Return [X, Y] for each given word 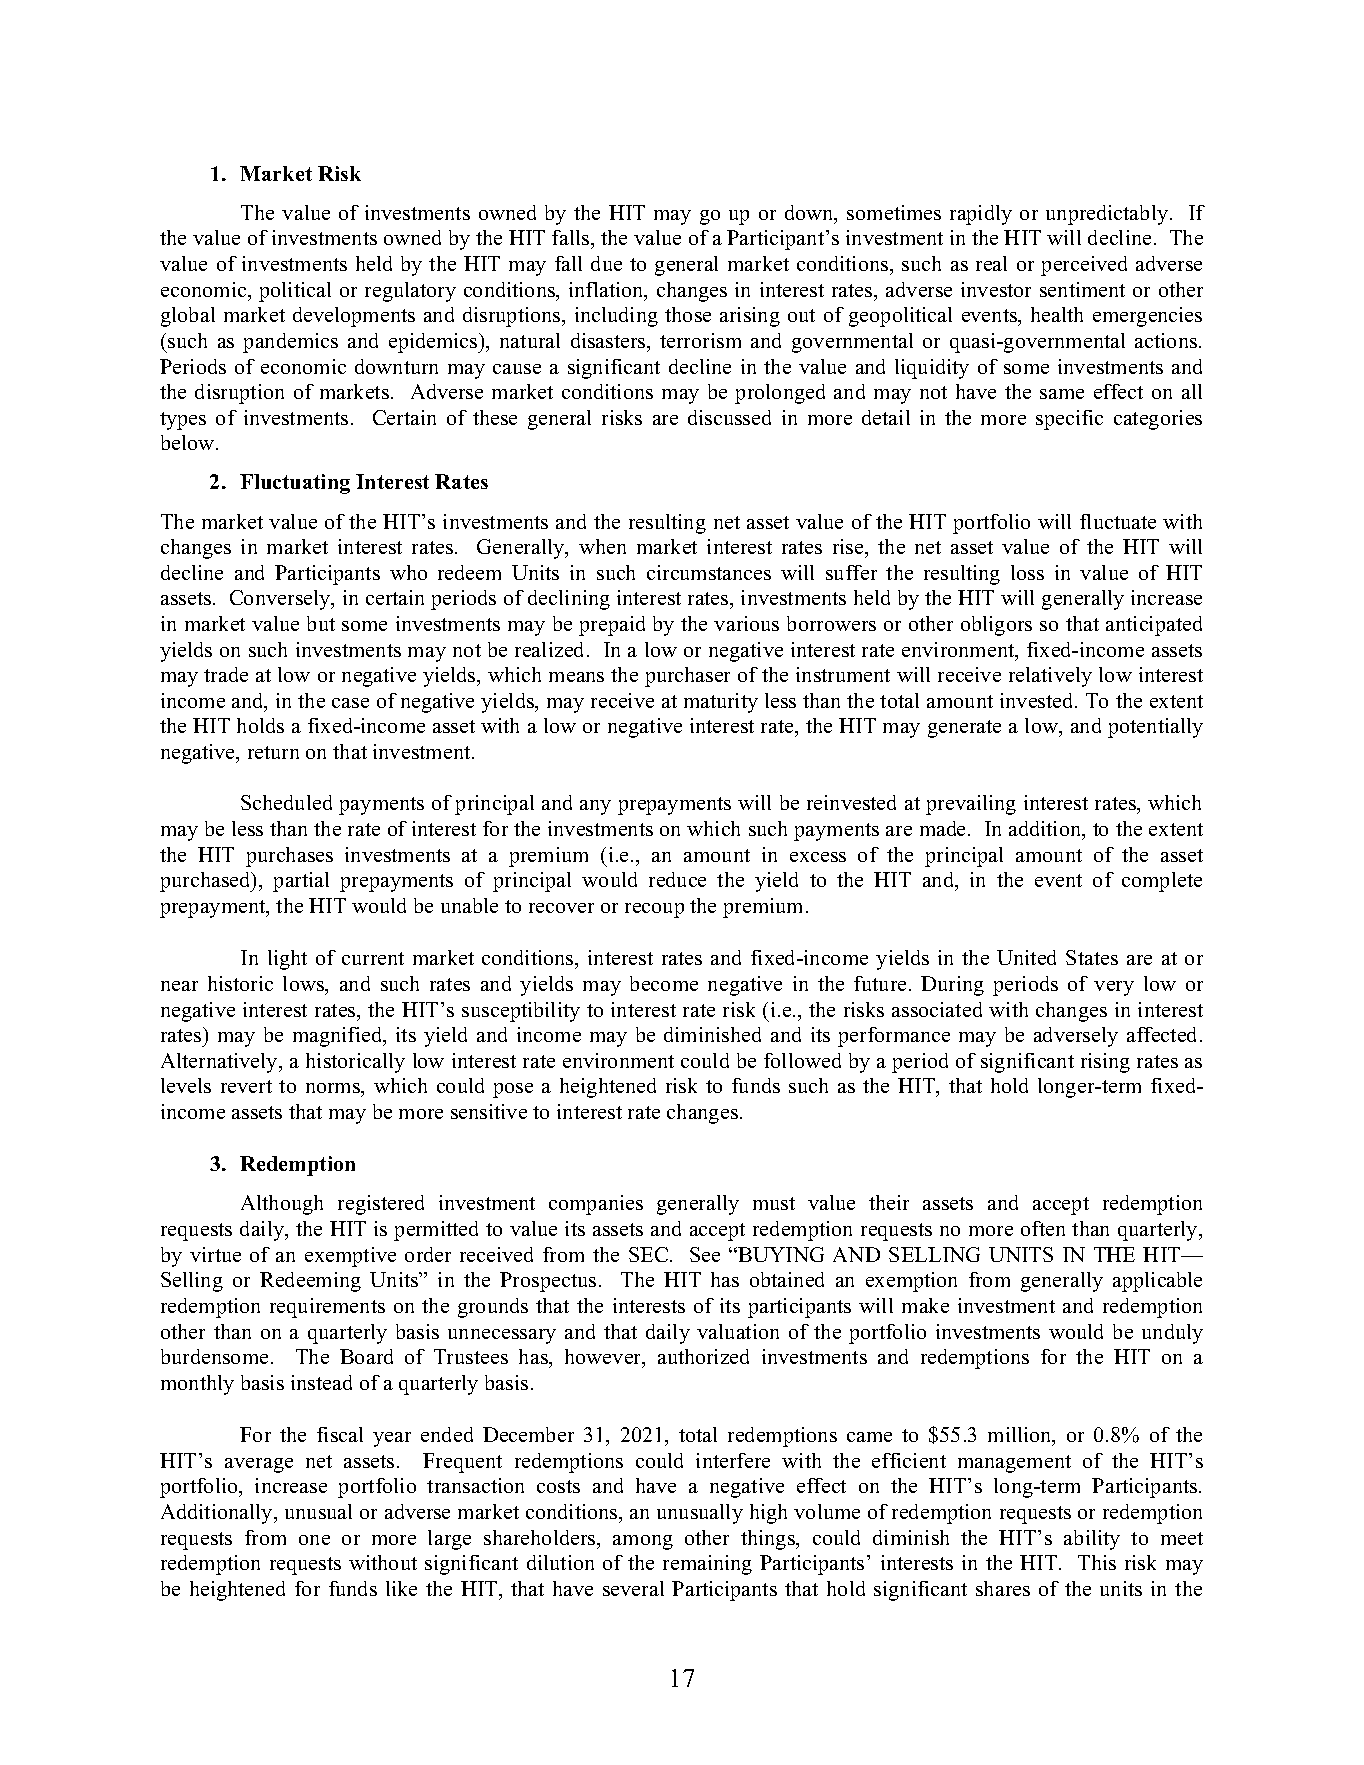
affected [1164, 1034]
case [350, 703]
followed [802, 1060]
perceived [1084, 266]
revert [246, 1086]
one [314, 1540]
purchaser [687, 677]
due [606, 263]
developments [354, 317]
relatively [1050, 677]
